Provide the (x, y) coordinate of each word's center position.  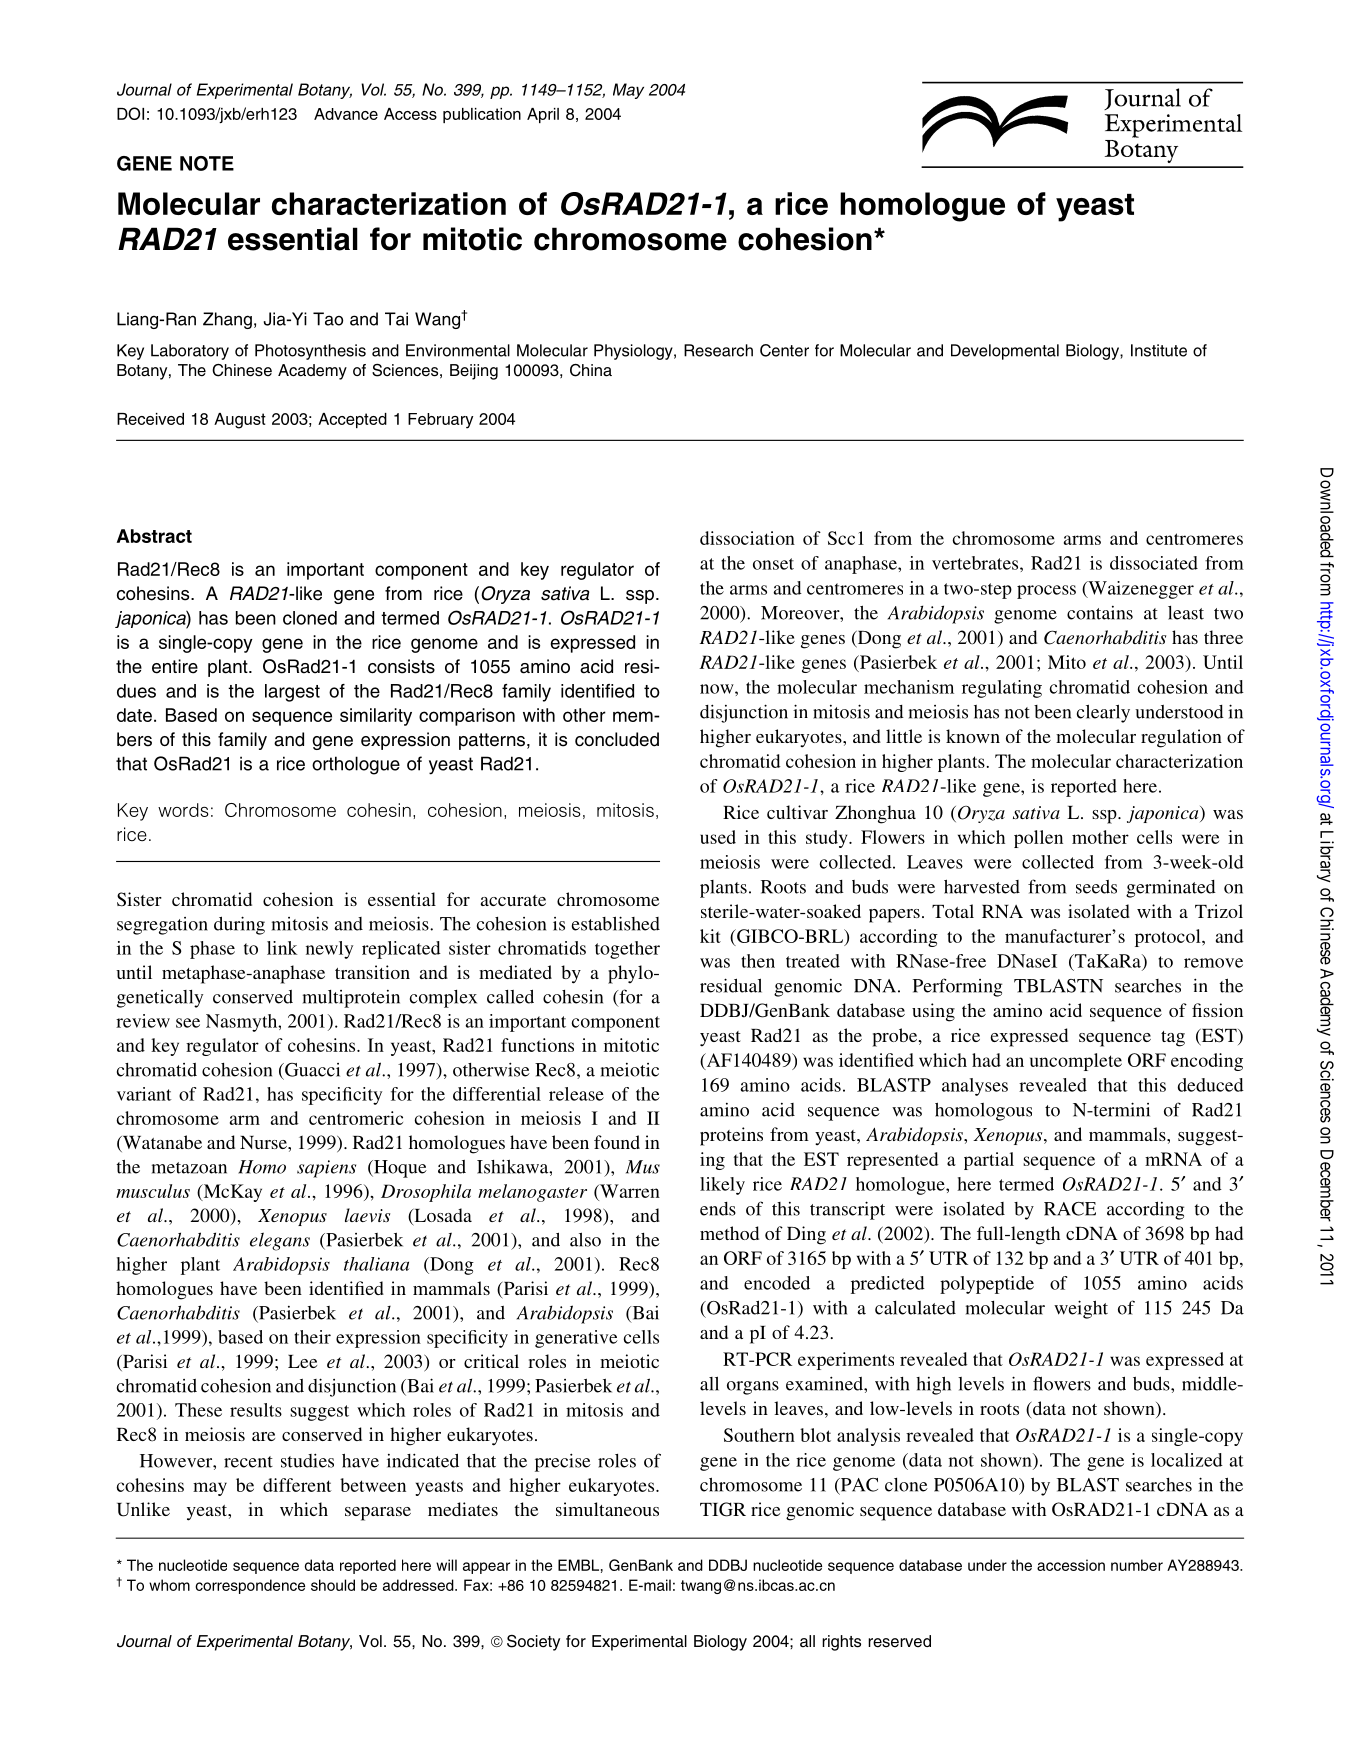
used (718, 837)
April (543, 115)
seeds (1096, 887)
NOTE (207, 163)
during (239, 925)
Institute (1159, 350)
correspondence (250, 1586)
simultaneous (607, 1509)
